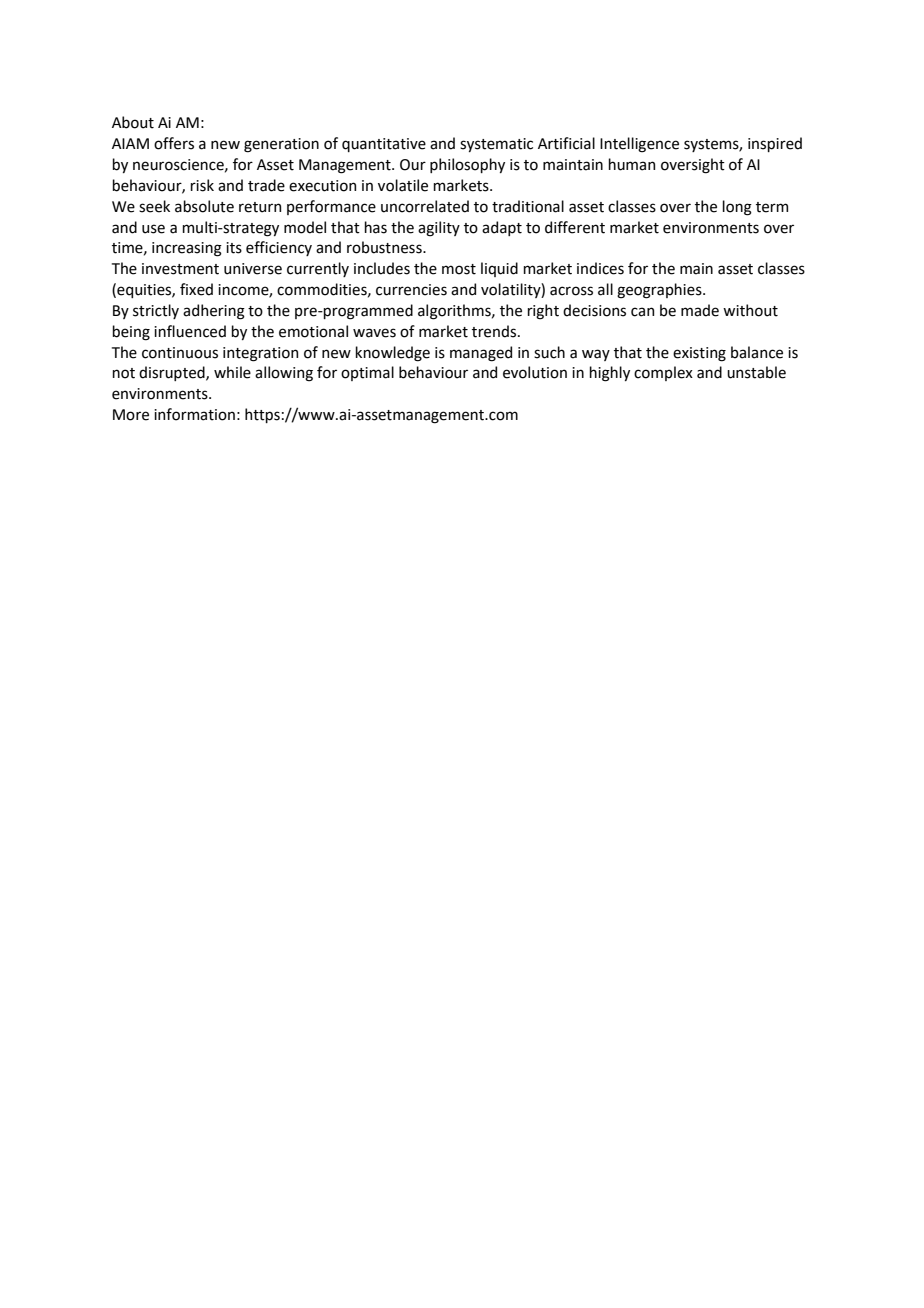  Describe the element at coordinates (496, 145) in the screenshot. I see `systematic` at that location.
